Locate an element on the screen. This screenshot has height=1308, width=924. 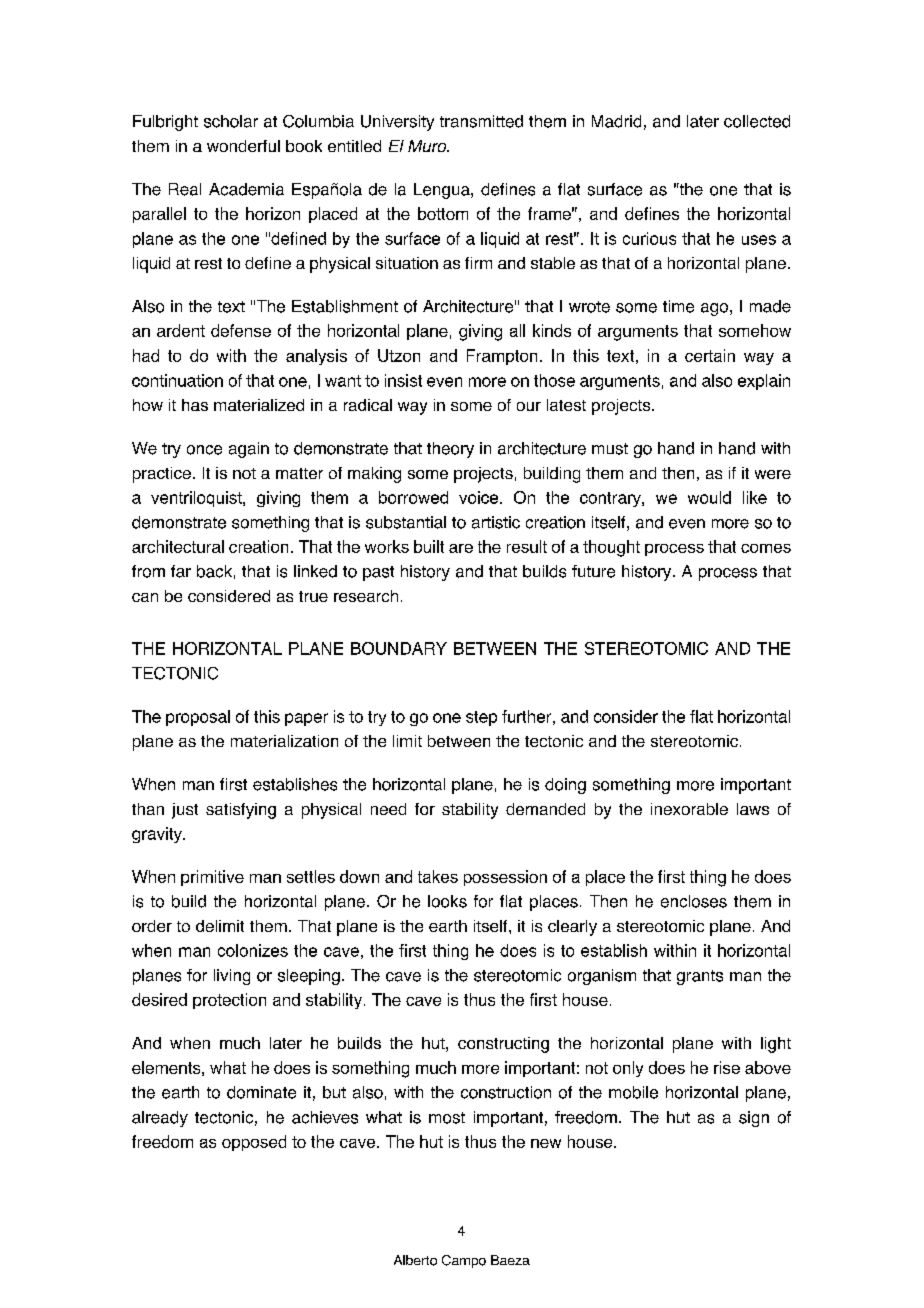
Lengua is located at coordinates (443, 191).
